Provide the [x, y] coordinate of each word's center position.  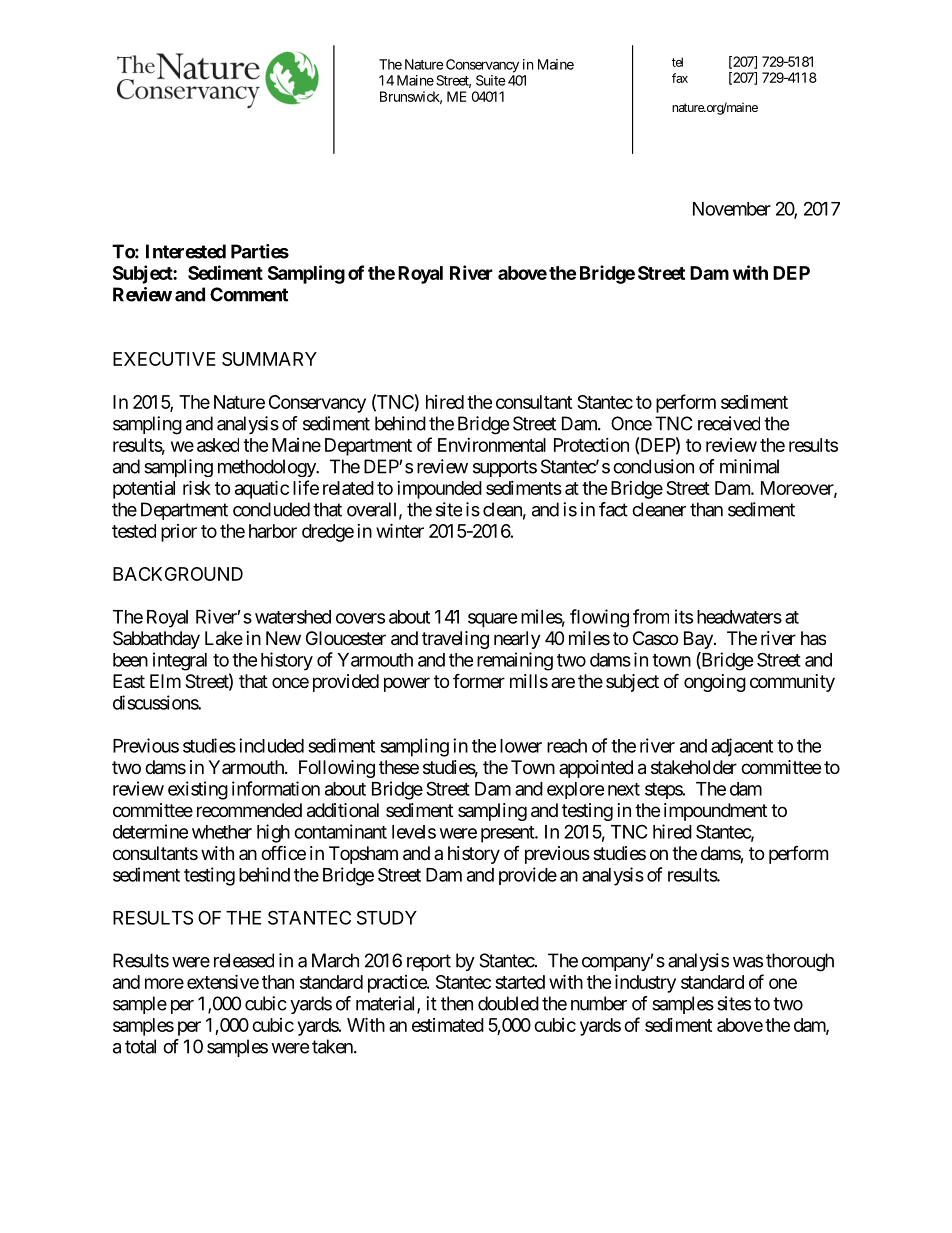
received [729, 423]
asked [218, 445]
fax [680, 78]
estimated [448, 1025]
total [140, 1046]
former [479, 680]
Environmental [492, 445]
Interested [186, 251]
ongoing [715, 683]
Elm [165, 681]
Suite [491, 80]
